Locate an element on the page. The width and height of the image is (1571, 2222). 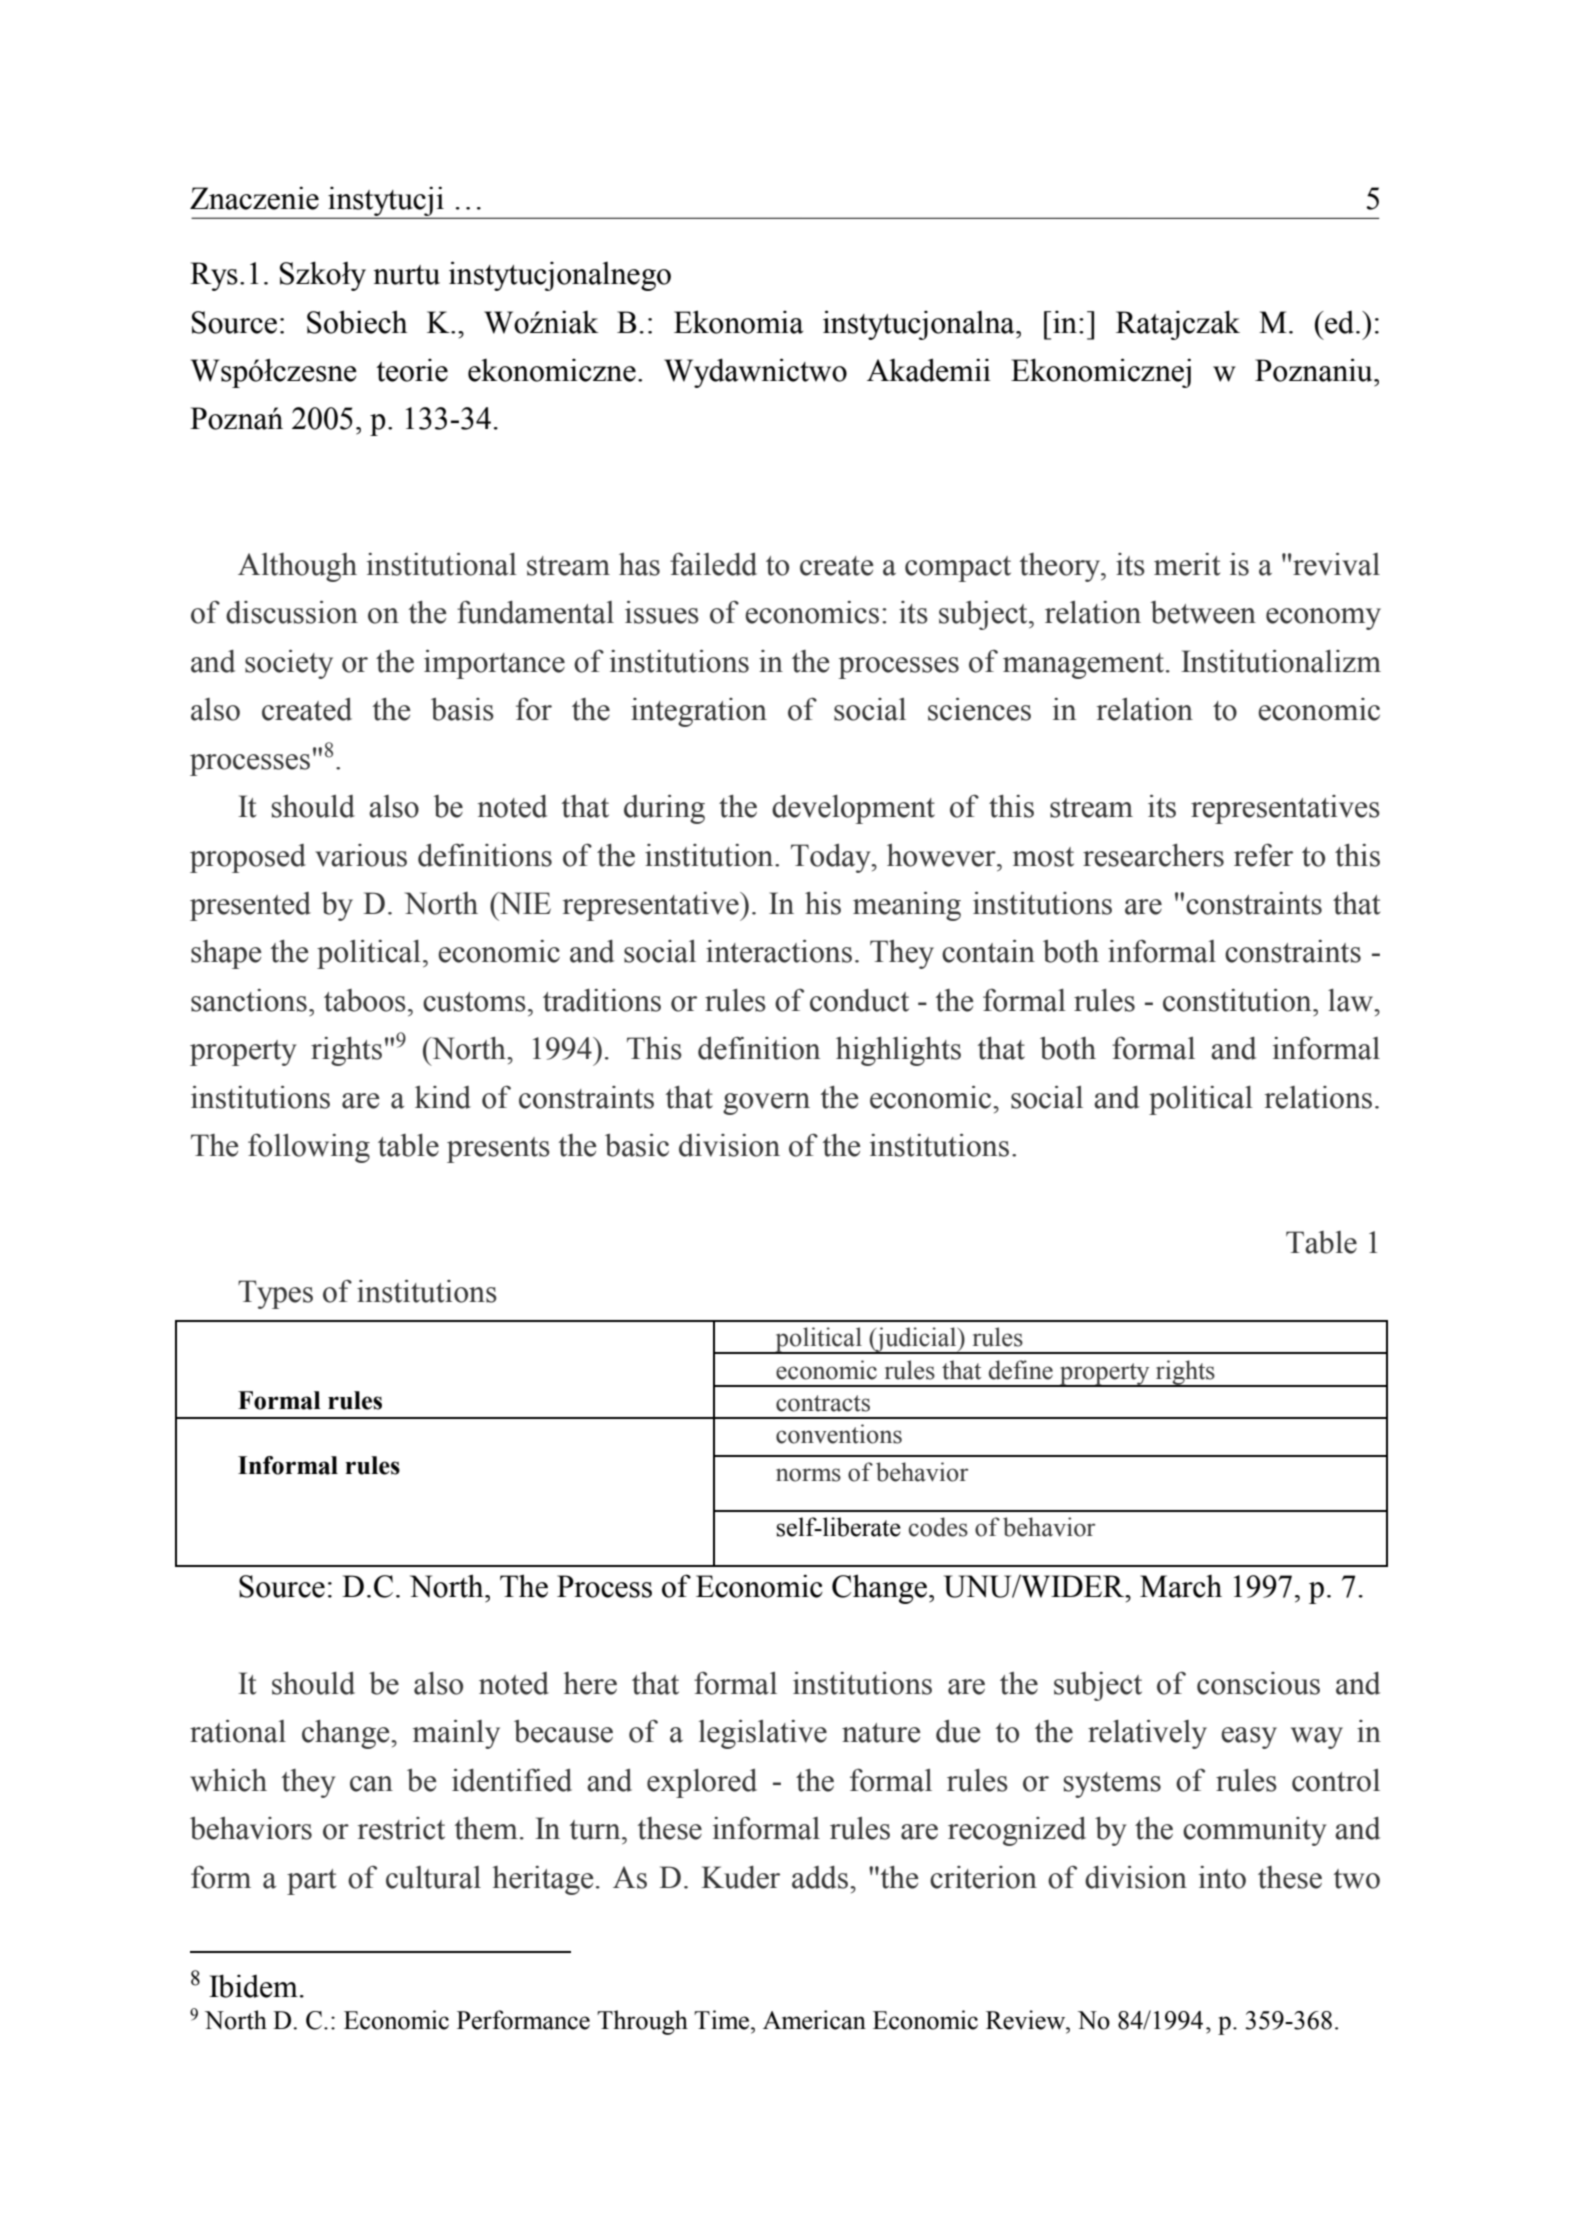
constitution is located at coordinates (1238, 1000).
